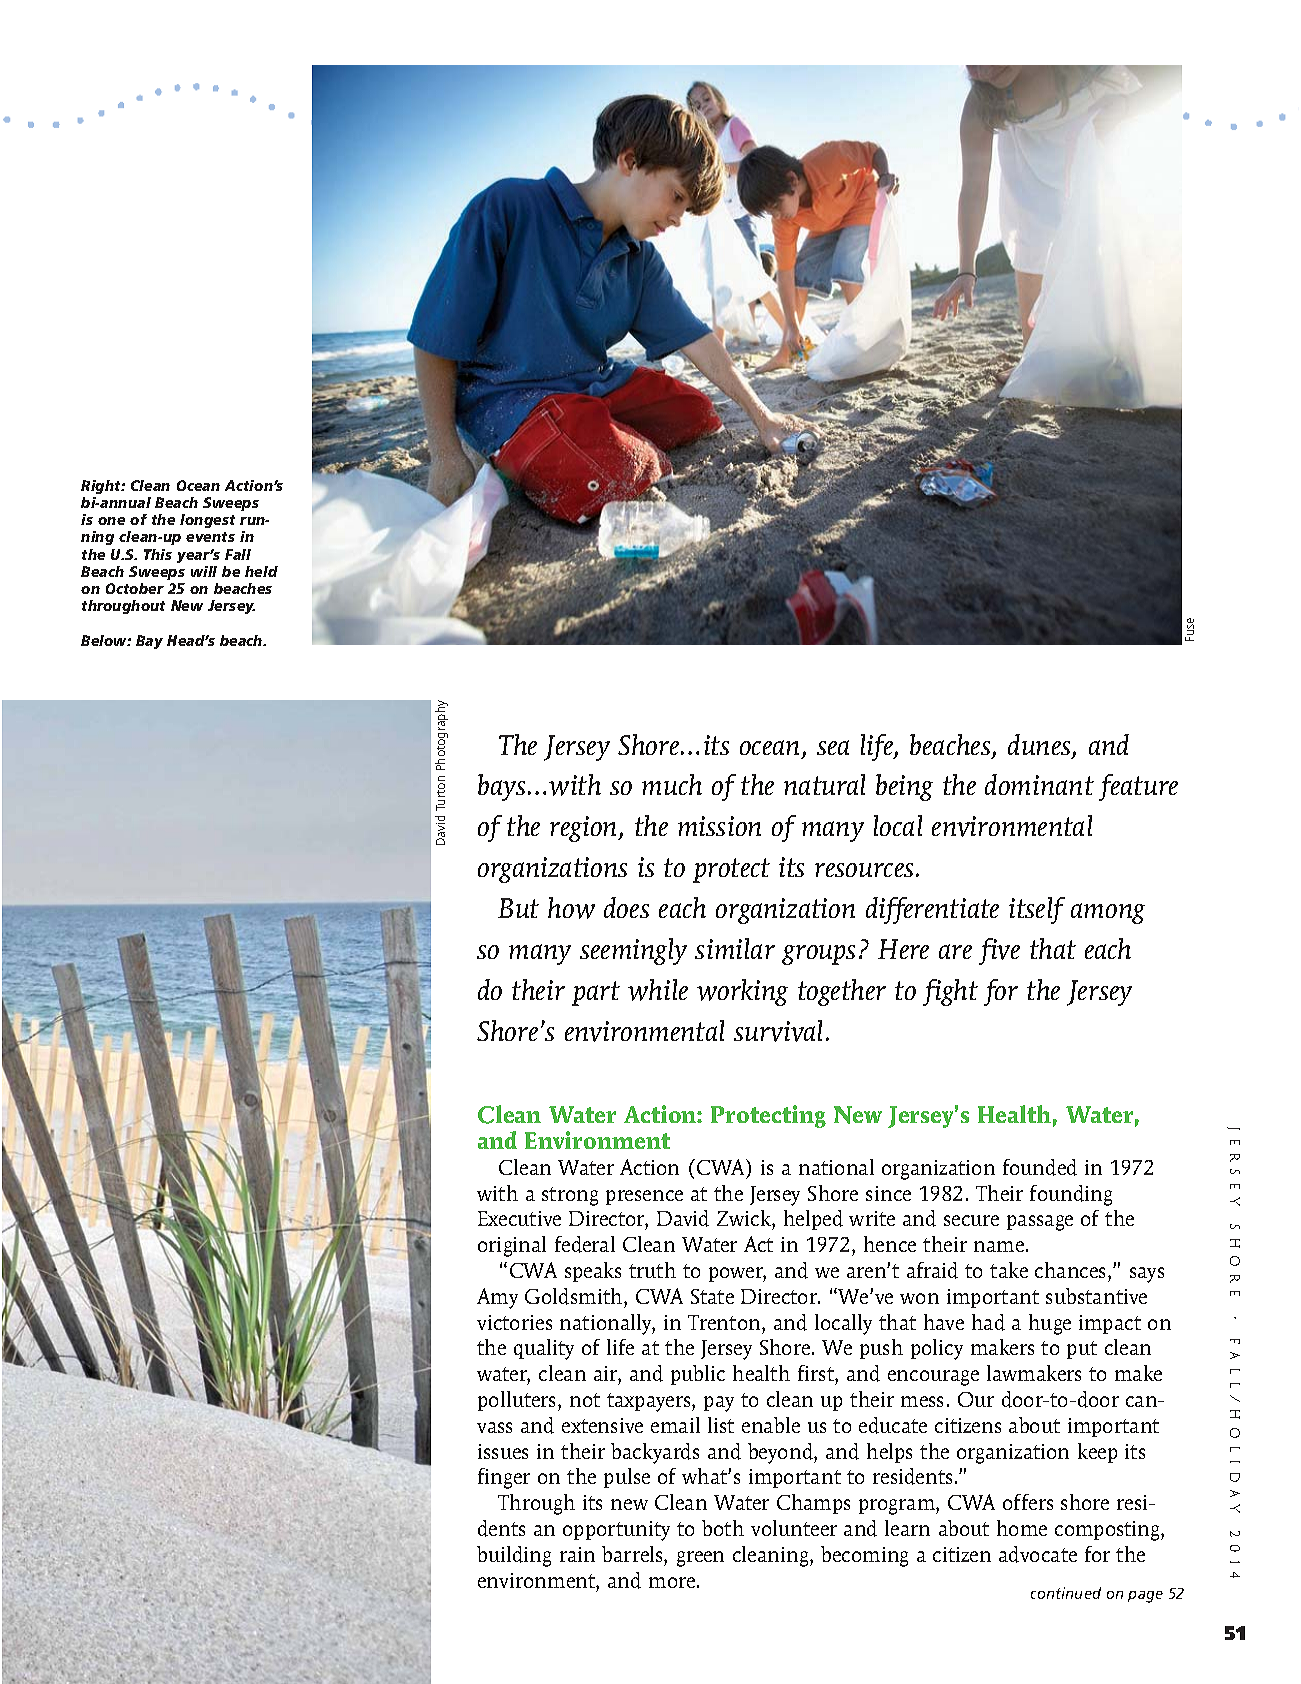 This screenshot has height=1684, width=1301. Describe the element at coordinates (698, 1375) in the screenshot. I see `public` at that location.
